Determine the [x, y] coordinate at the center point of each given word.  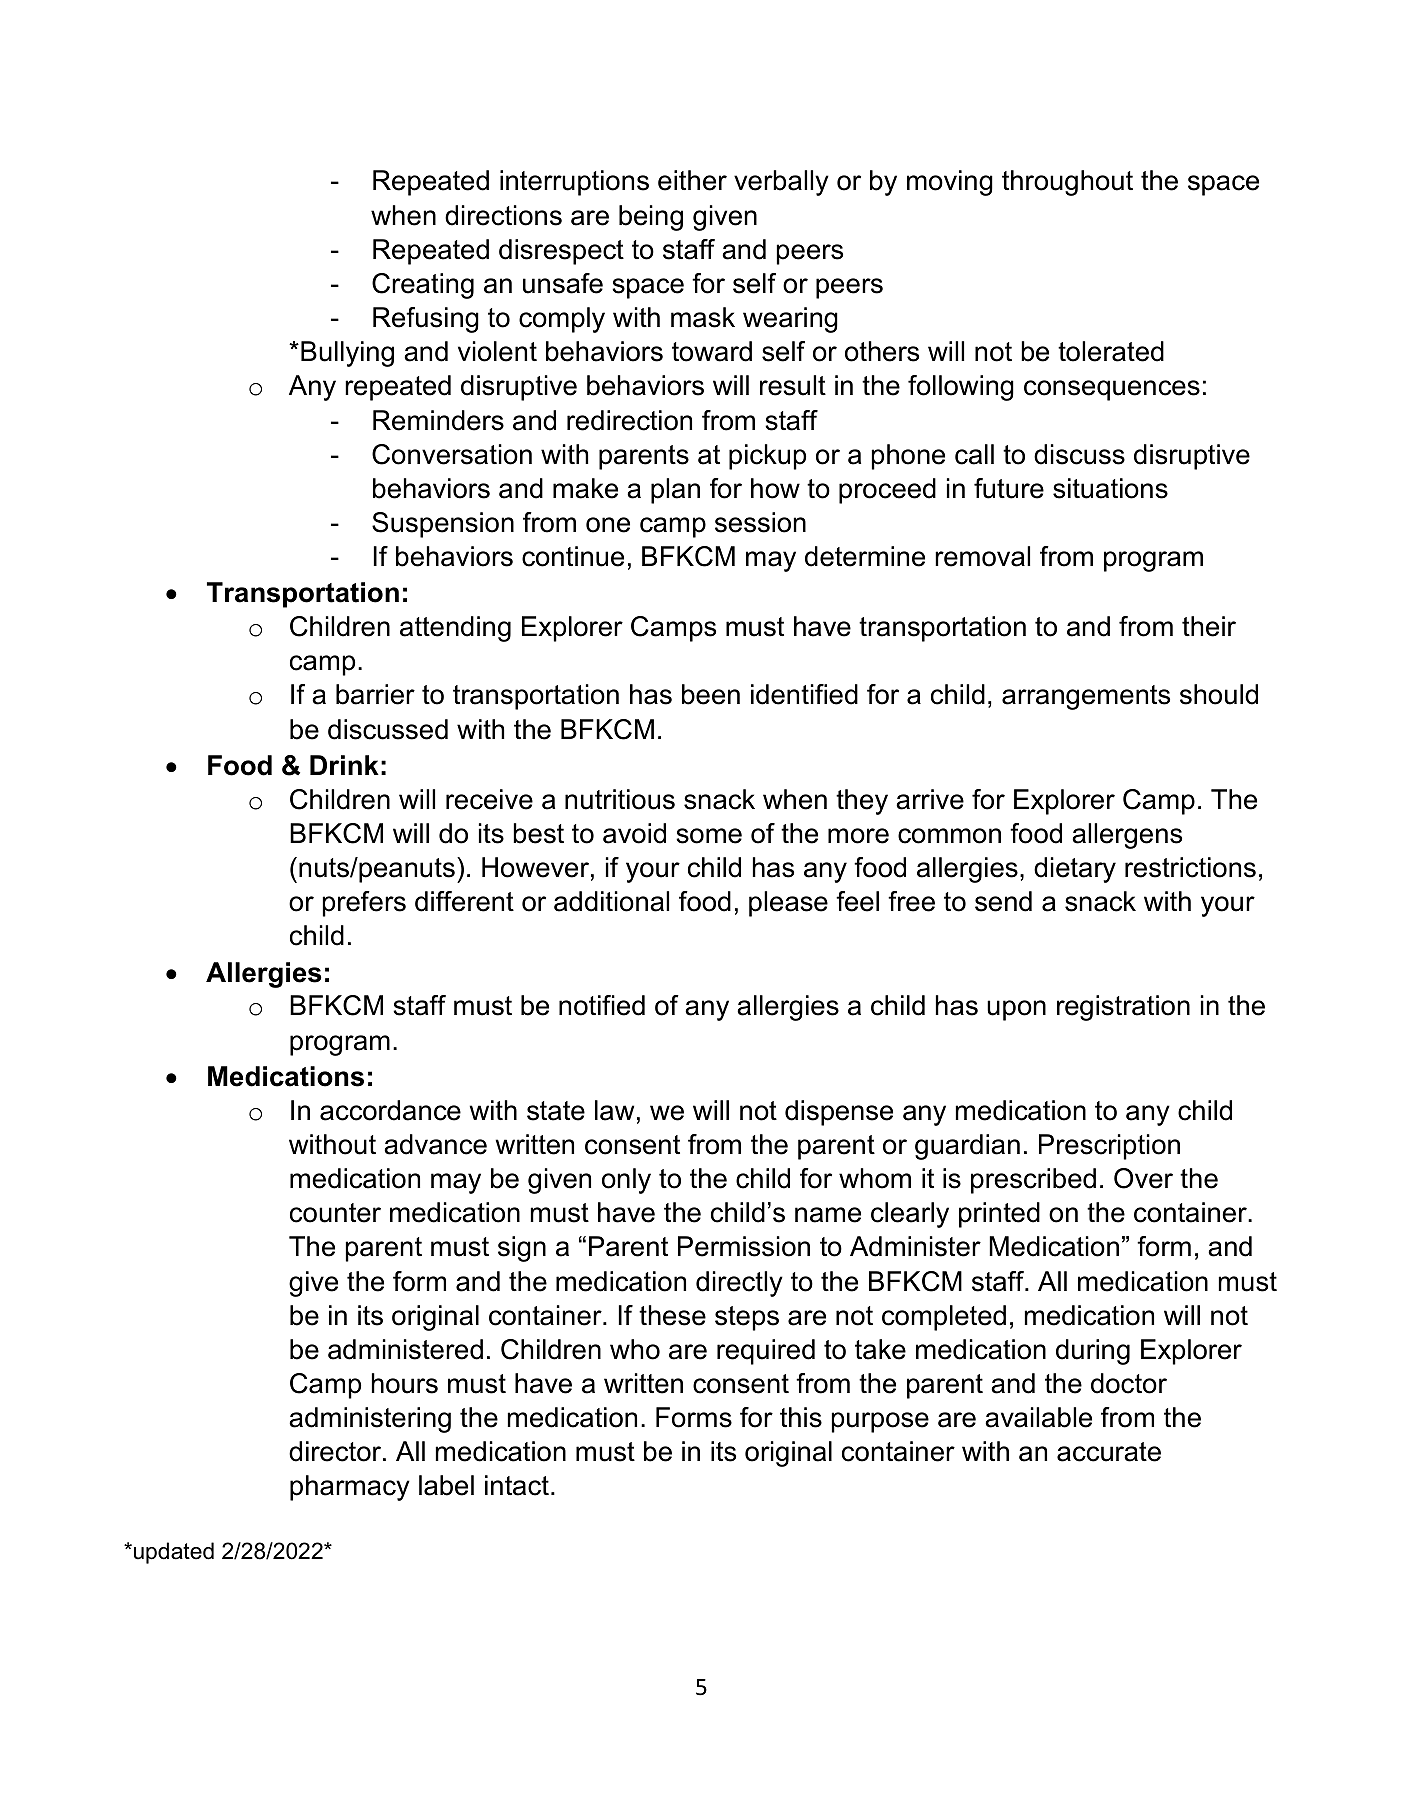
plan [675, 491]
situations [1110, 488]
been [711, 694]
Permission [744, 1246]
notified [602, 1005]
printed [999, 1215]
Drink [344, 765]
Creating [423, 286]
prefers [364, 904]
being [651, 218]
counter [335, 1213]
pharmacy [350, 1488]
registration [1123, 1008]
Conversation [452, 454]
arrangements [1086, 697]
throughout [1067, 183]
